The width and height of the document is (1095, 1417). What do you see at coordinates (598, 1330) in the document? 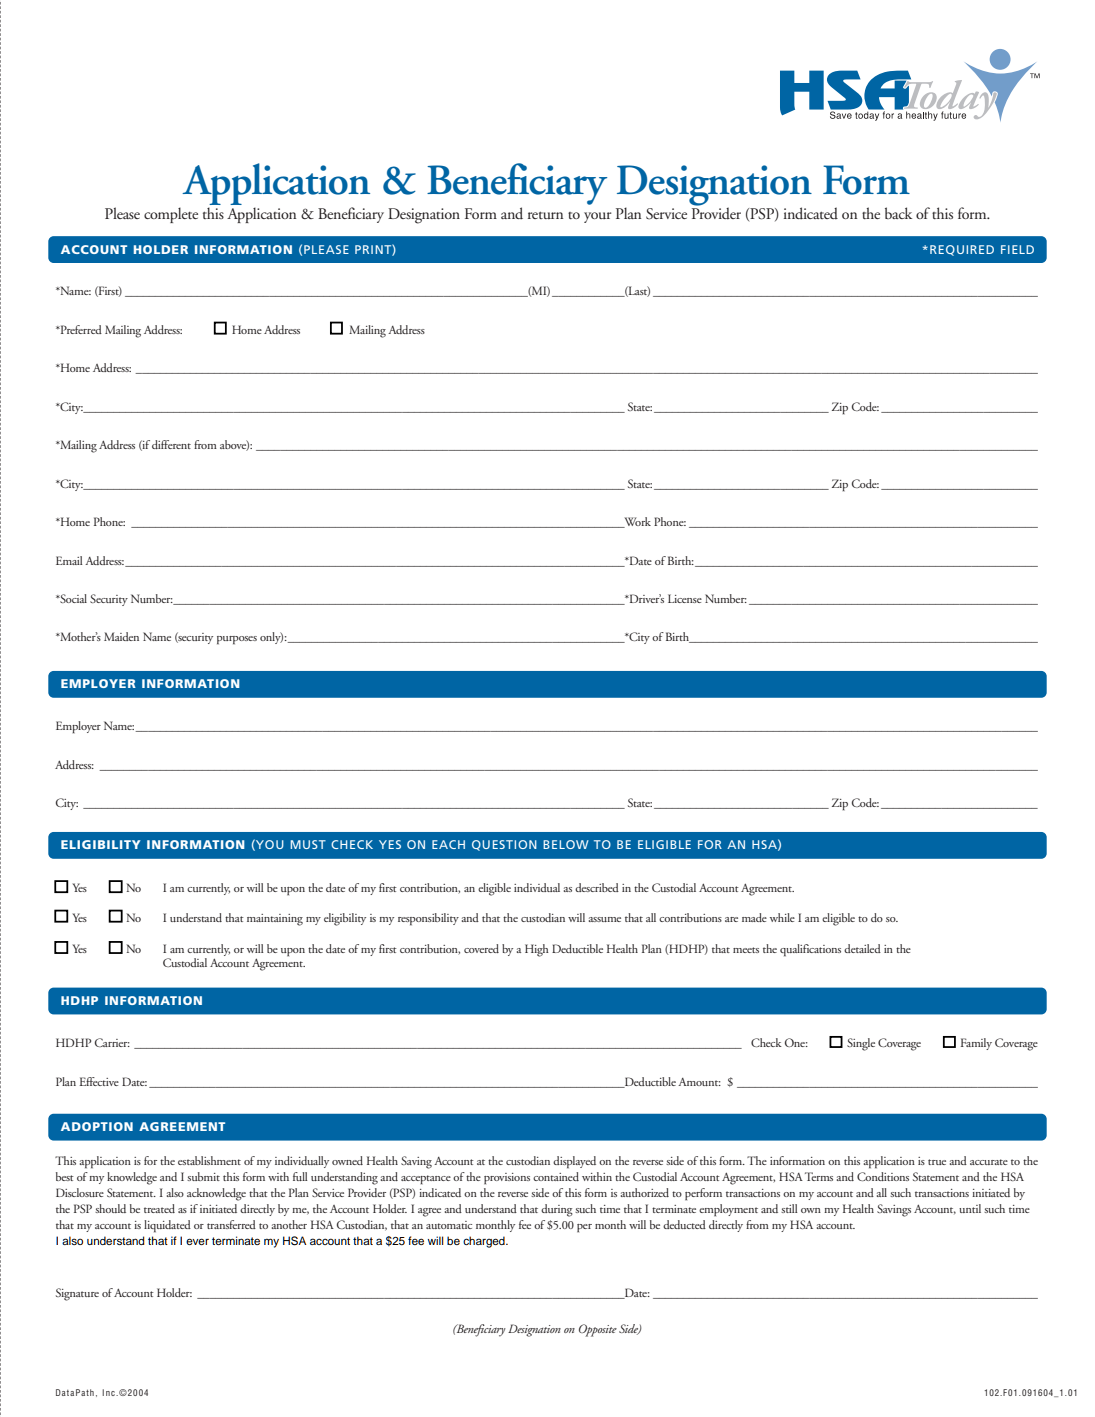
I see `Opposite` at bounding box center [598, 1330].
